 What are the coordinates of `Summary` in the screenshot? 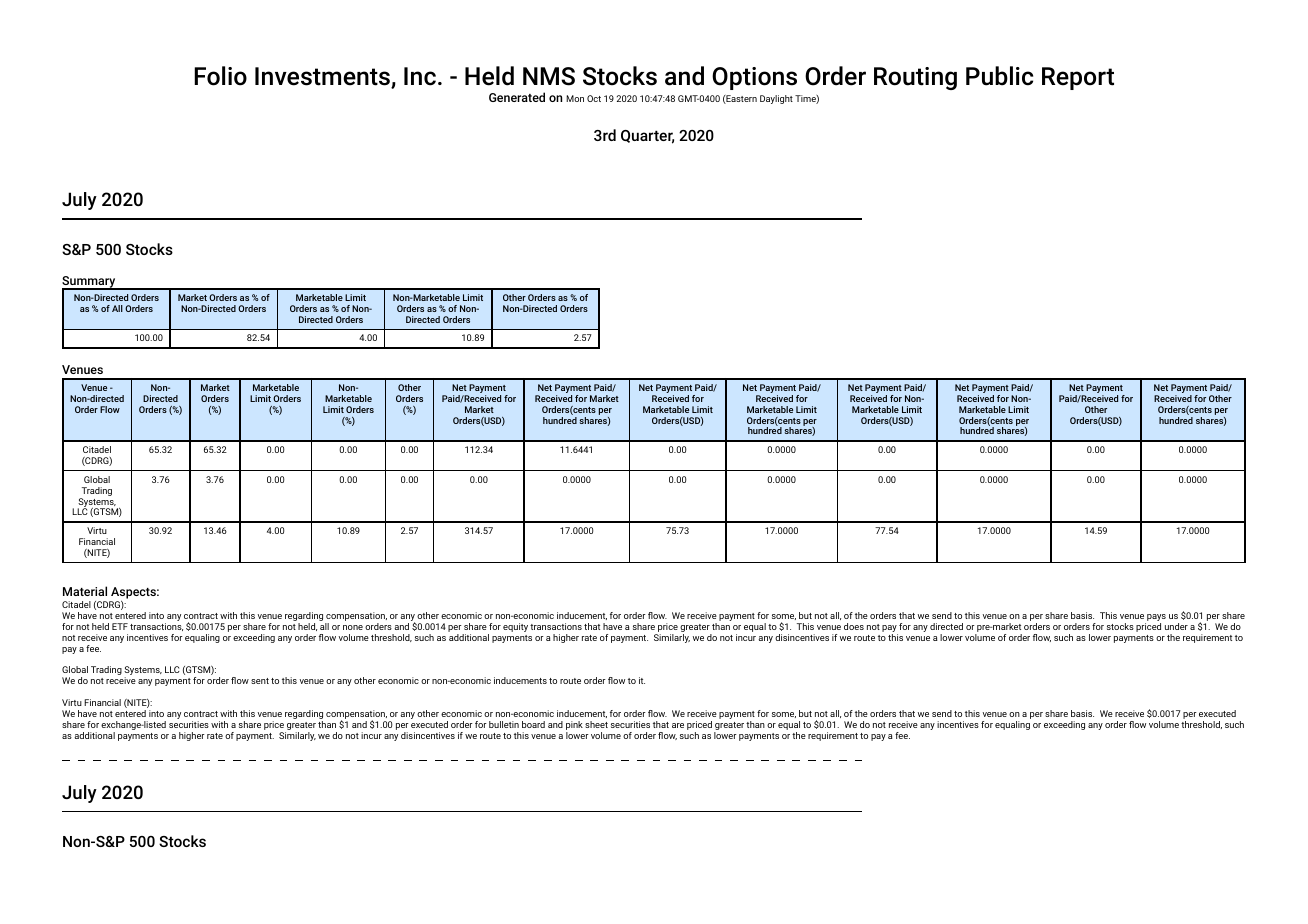 It's located at (90, 283).
